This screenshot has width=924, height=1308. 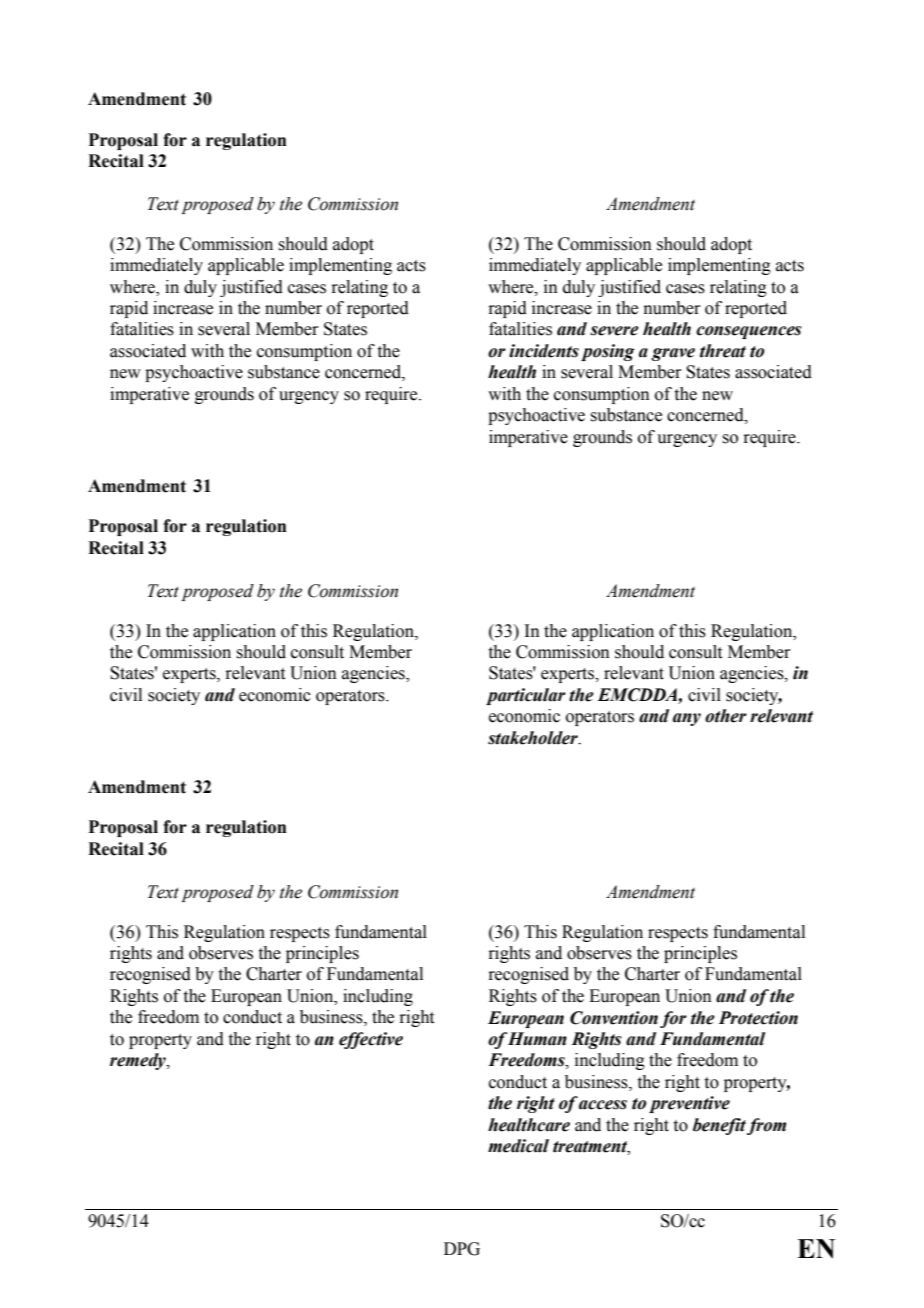 I want to click on other, so click(x=726, y=716).
